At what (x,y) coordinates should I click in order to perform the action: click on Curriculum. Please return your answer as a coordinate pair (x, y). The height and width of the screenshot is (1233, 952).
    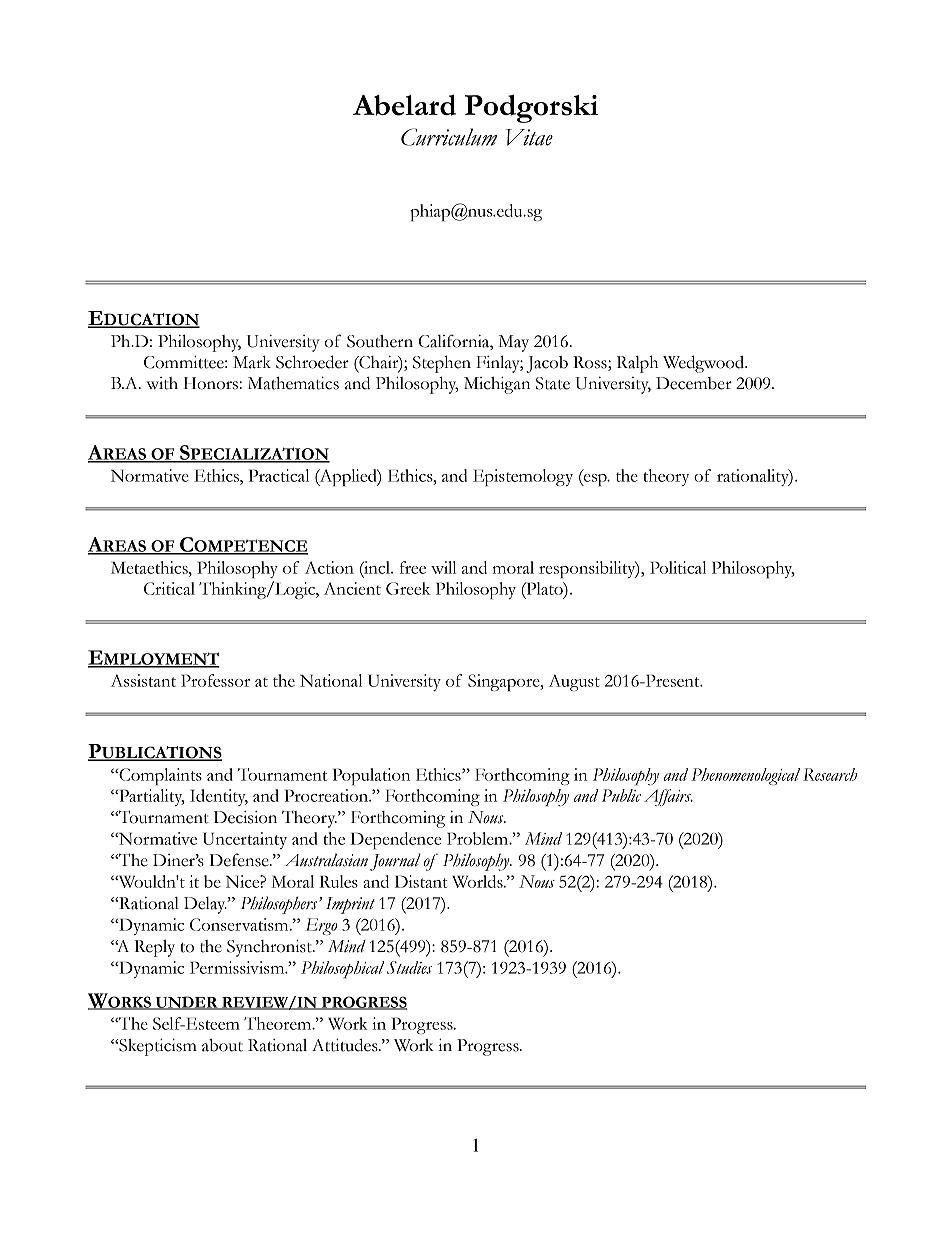
    Looking at the image, I should click on (449, 137).
